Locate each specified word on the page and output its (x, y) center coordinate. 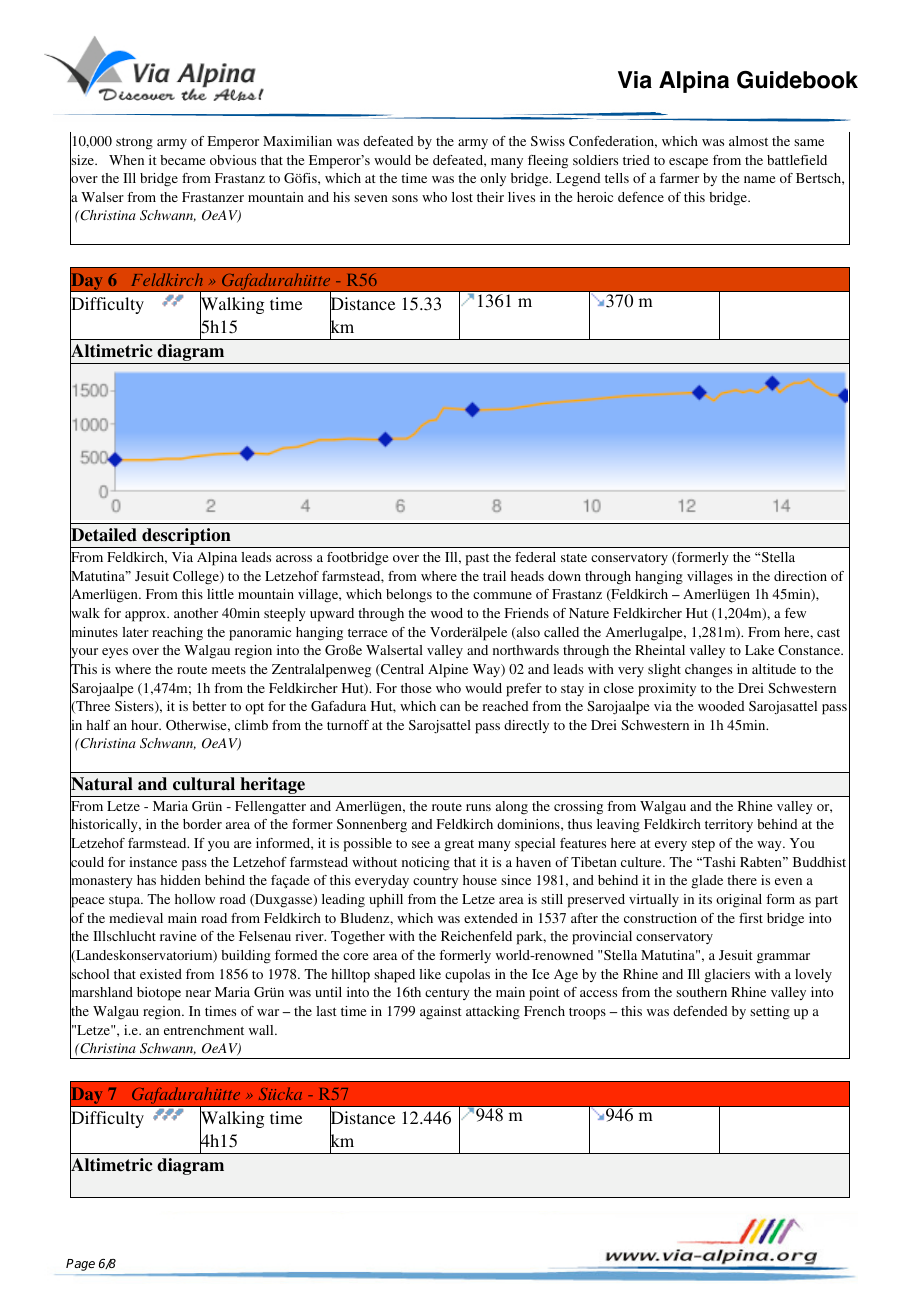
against (441, 1013)
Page (80, 1265)
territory (729, 825)
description (186, 538)
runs (478, 807)
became (182, 160)
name (759, 179)
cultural (204, 784)
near (198, 993)
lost (462, 197)
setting (770, 1013)
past (477, 559)
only (493, 179)
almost (748, 141)
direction (800, 576)
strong (134, 143)
